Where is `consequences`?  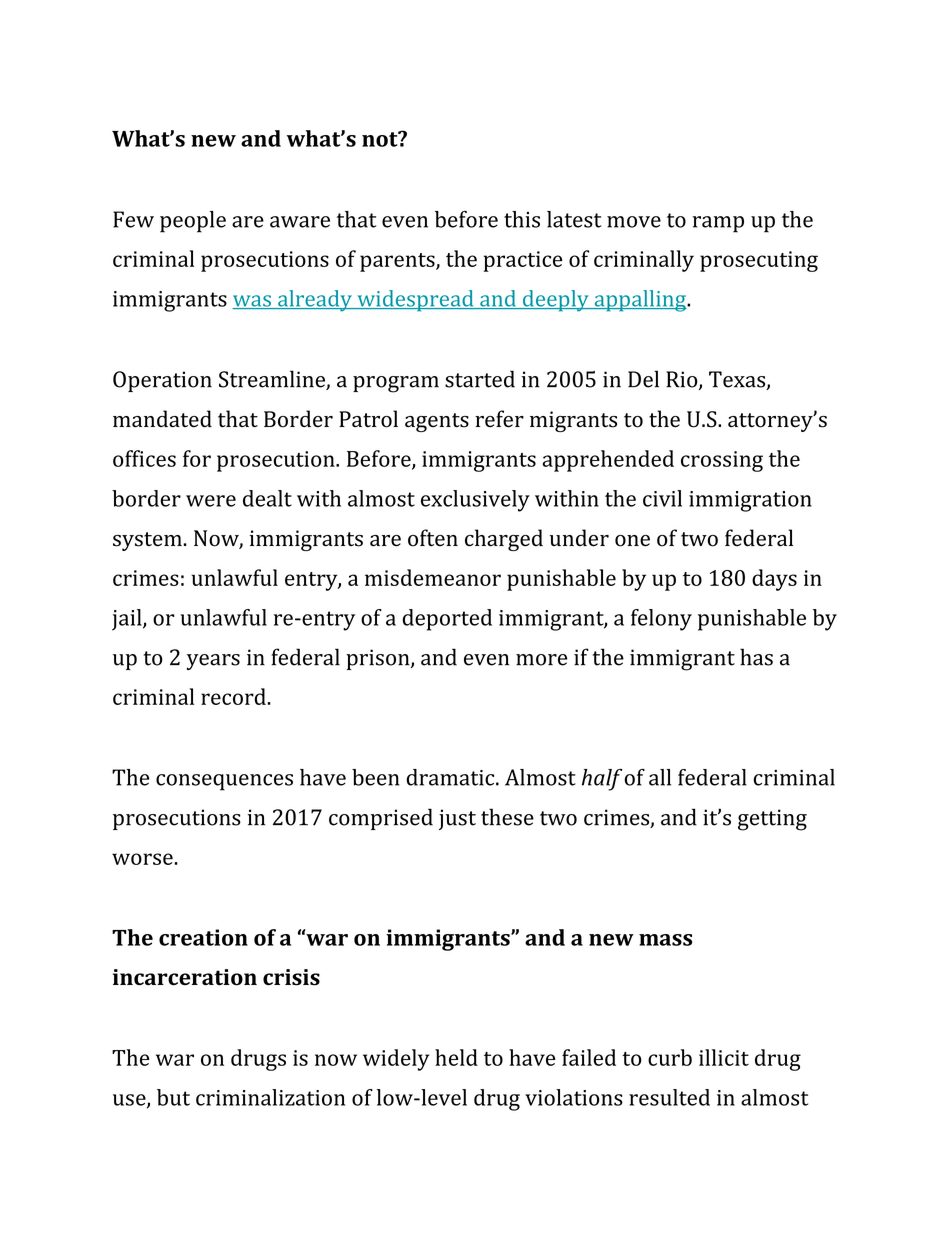
consequences is located at coordinates (224, 782).
